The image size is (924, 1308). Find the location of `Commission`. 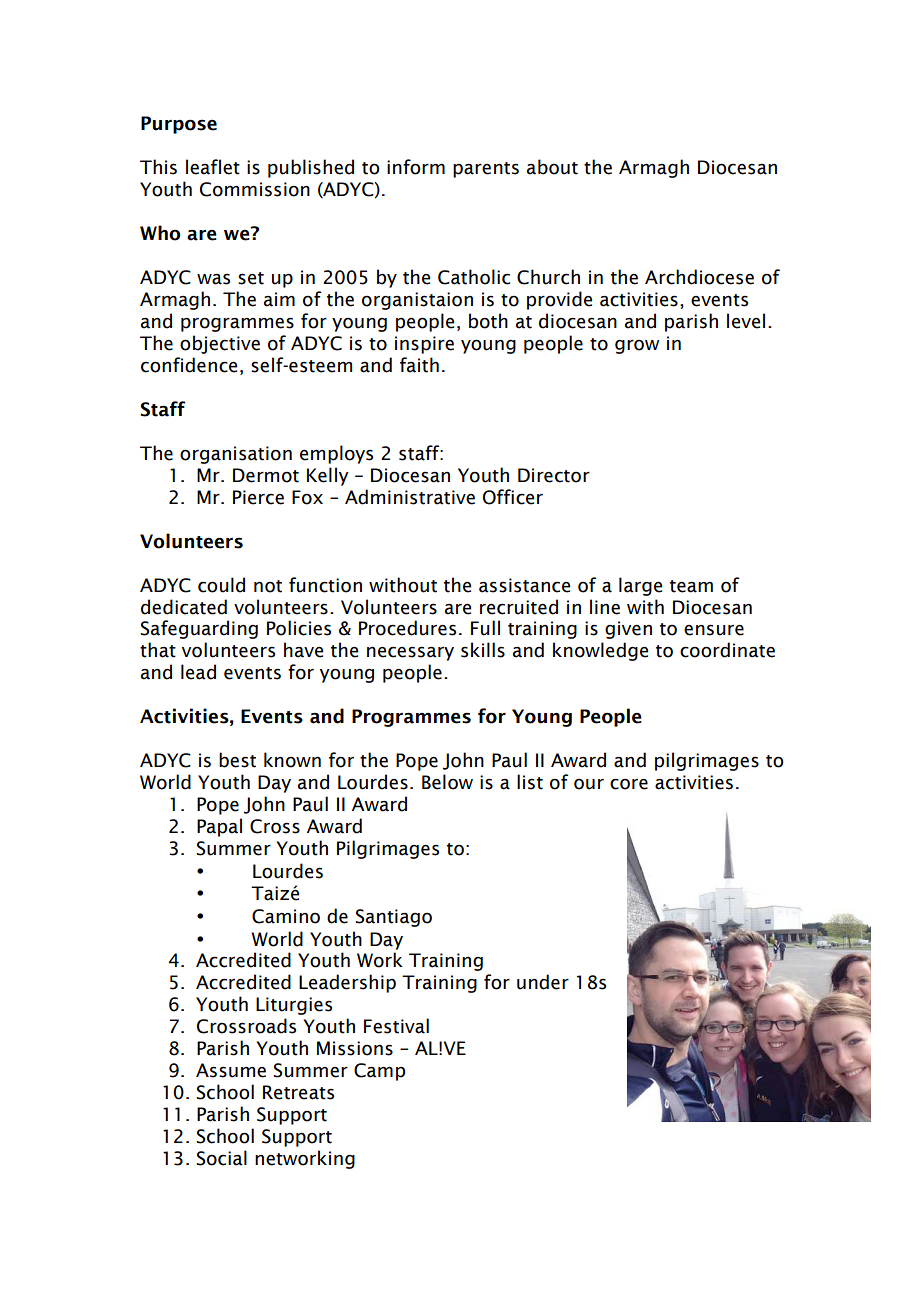

Commission is located at coordinates (255, 189).
